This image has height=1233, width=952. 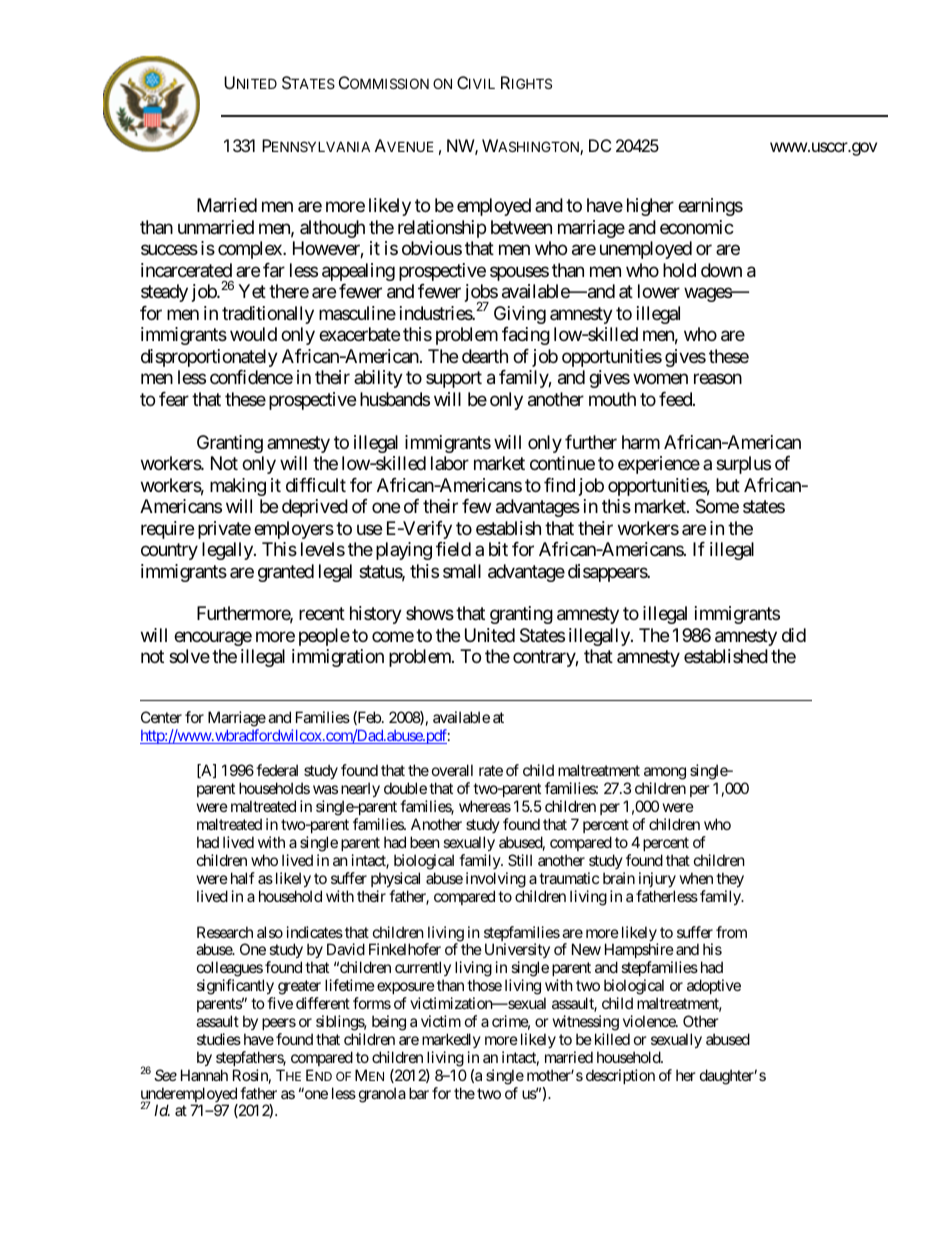 I want to click on complex, so click(x=251, y=250).
